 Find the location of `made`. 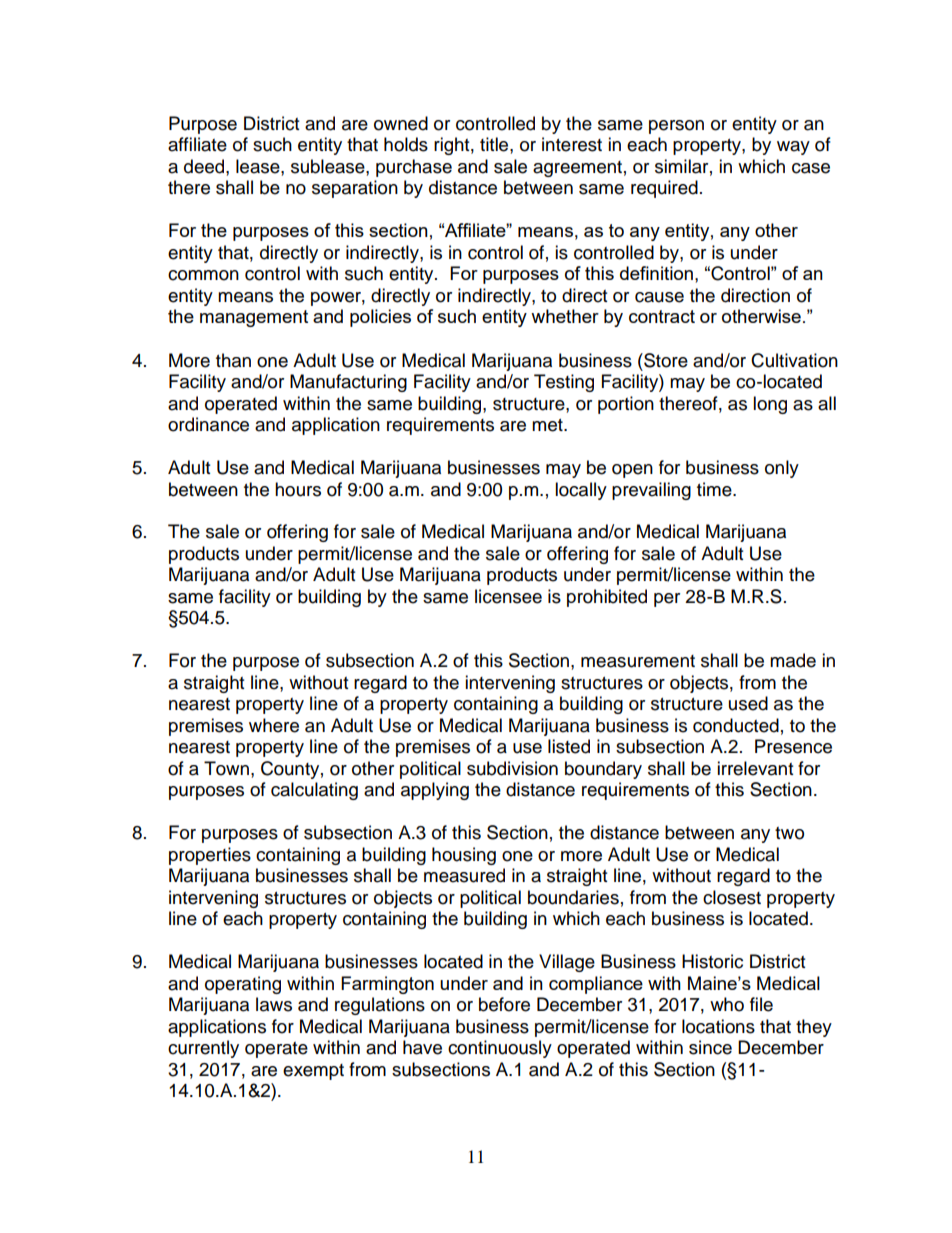

made is located at coordinates (793, 660).
